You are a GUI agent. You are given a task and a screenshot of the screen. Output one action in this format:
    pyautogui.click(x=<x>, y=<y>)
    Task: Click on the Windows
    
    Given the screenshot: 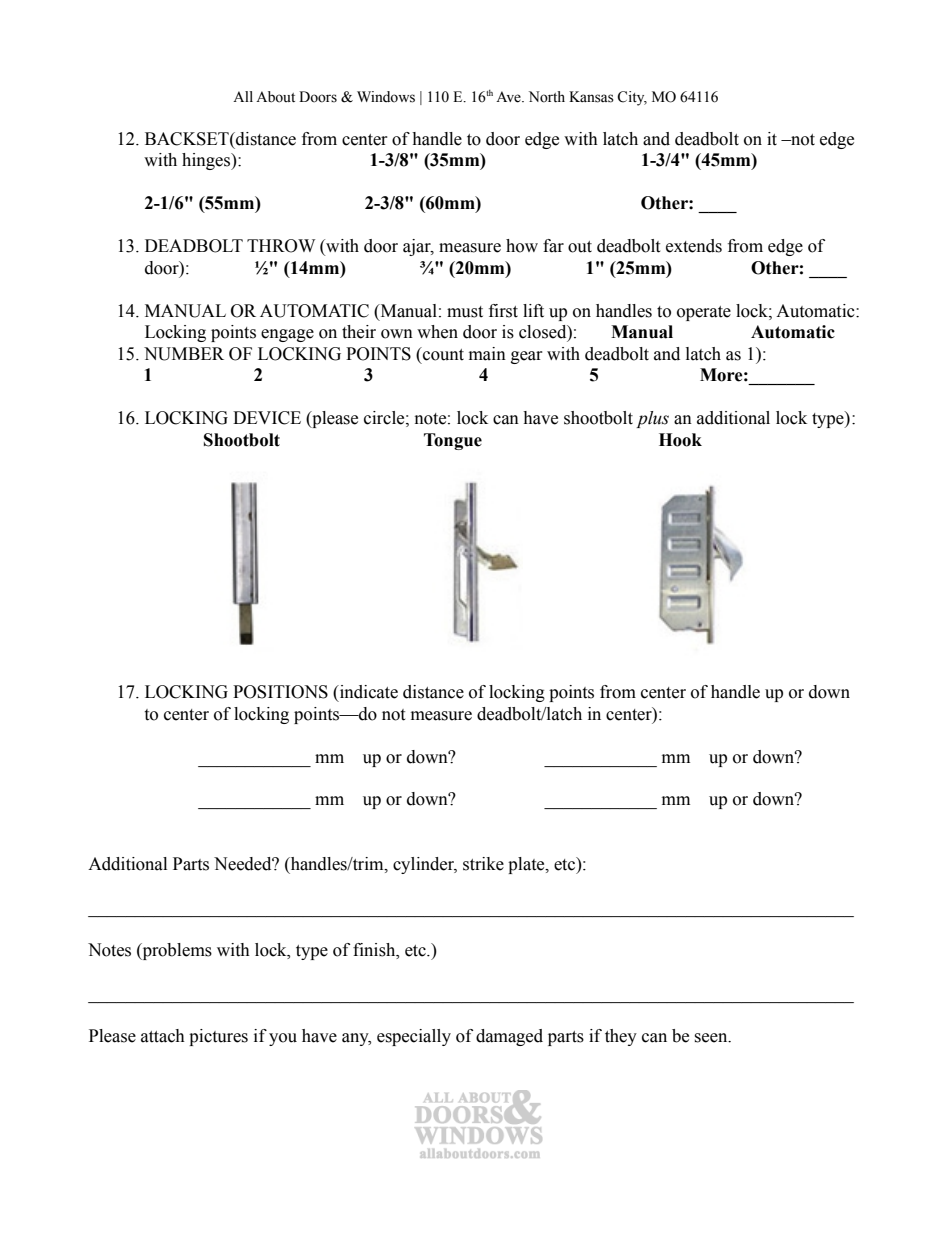 What is the action you would take?
    pyautogui.click(x=386, y=97)
